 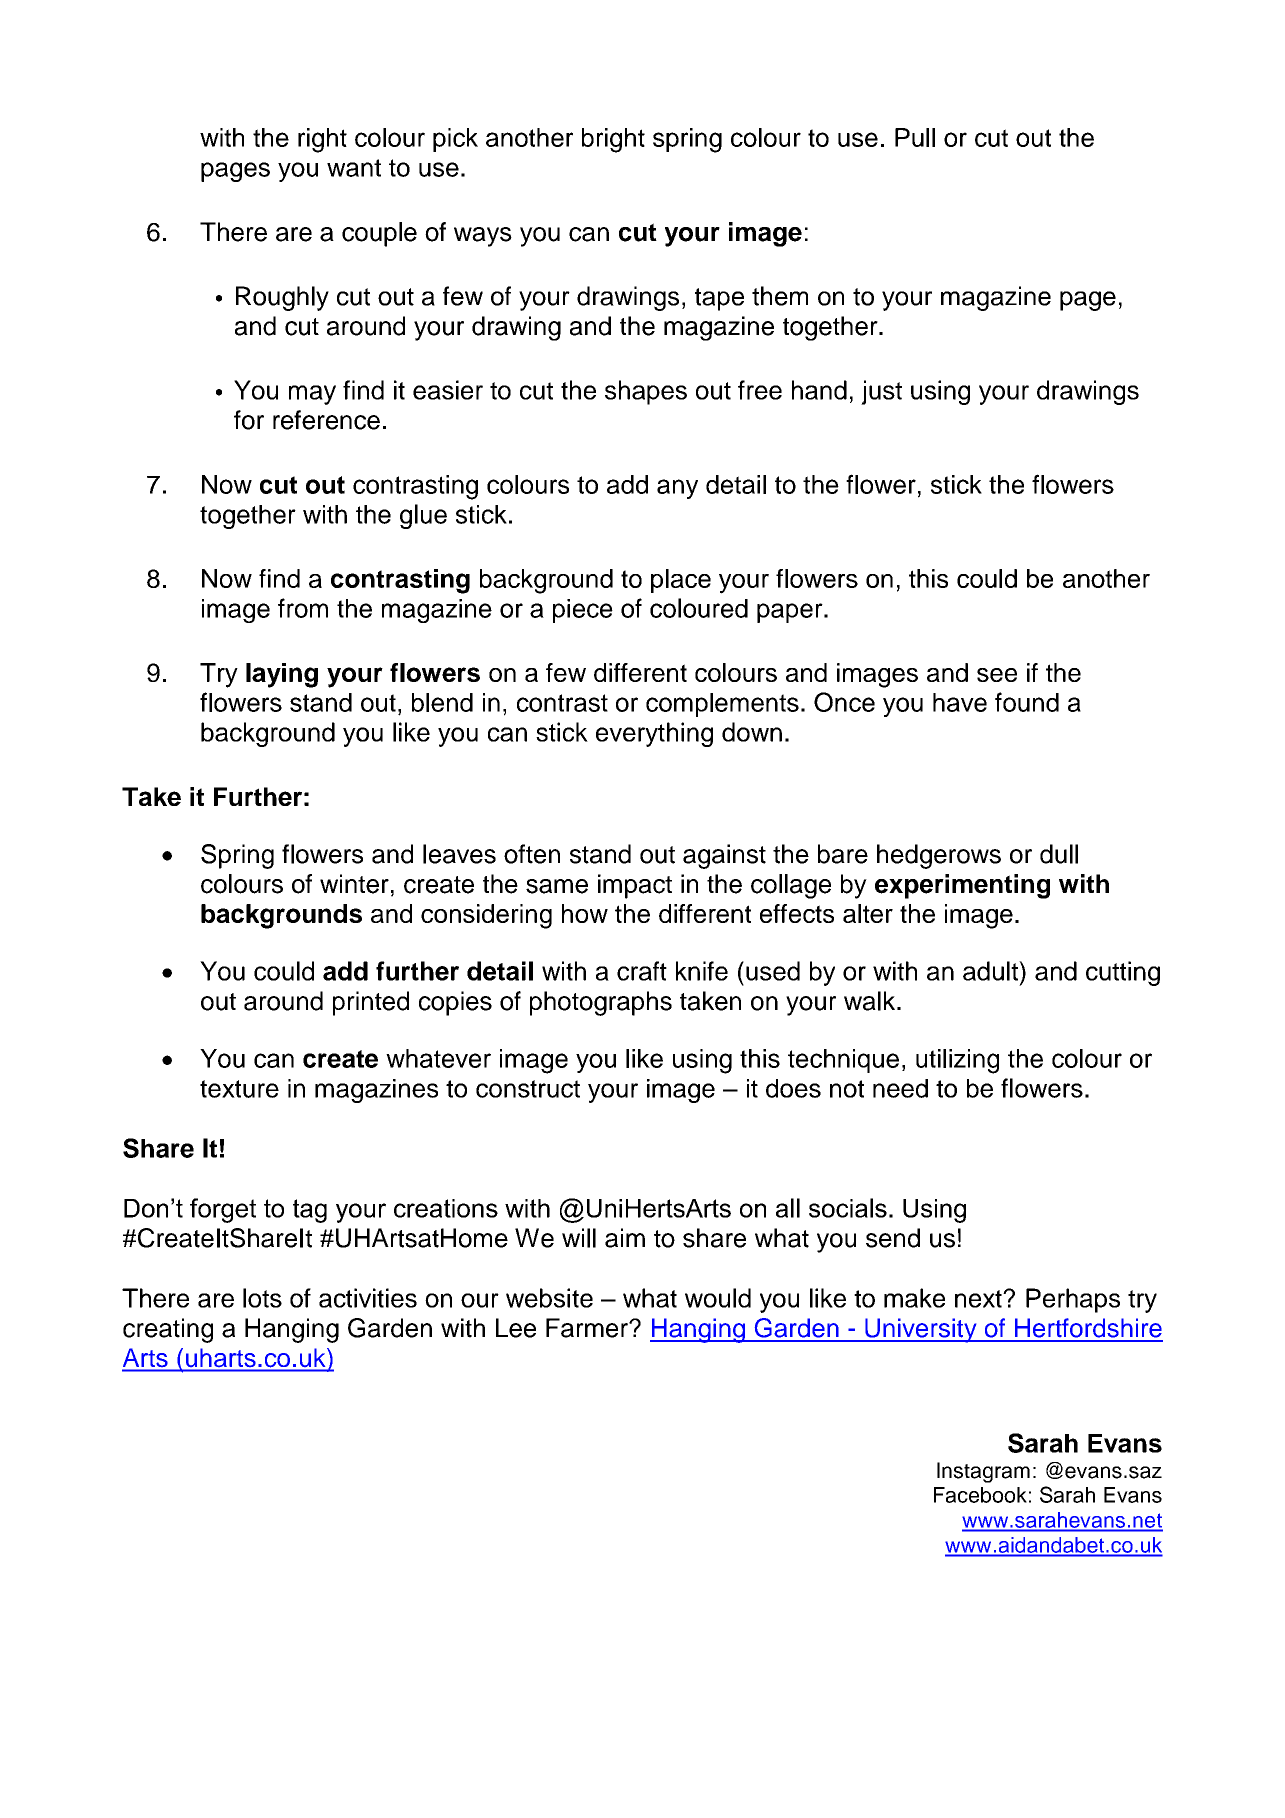 I want to click on Pull, so click(x=915, y=137).
